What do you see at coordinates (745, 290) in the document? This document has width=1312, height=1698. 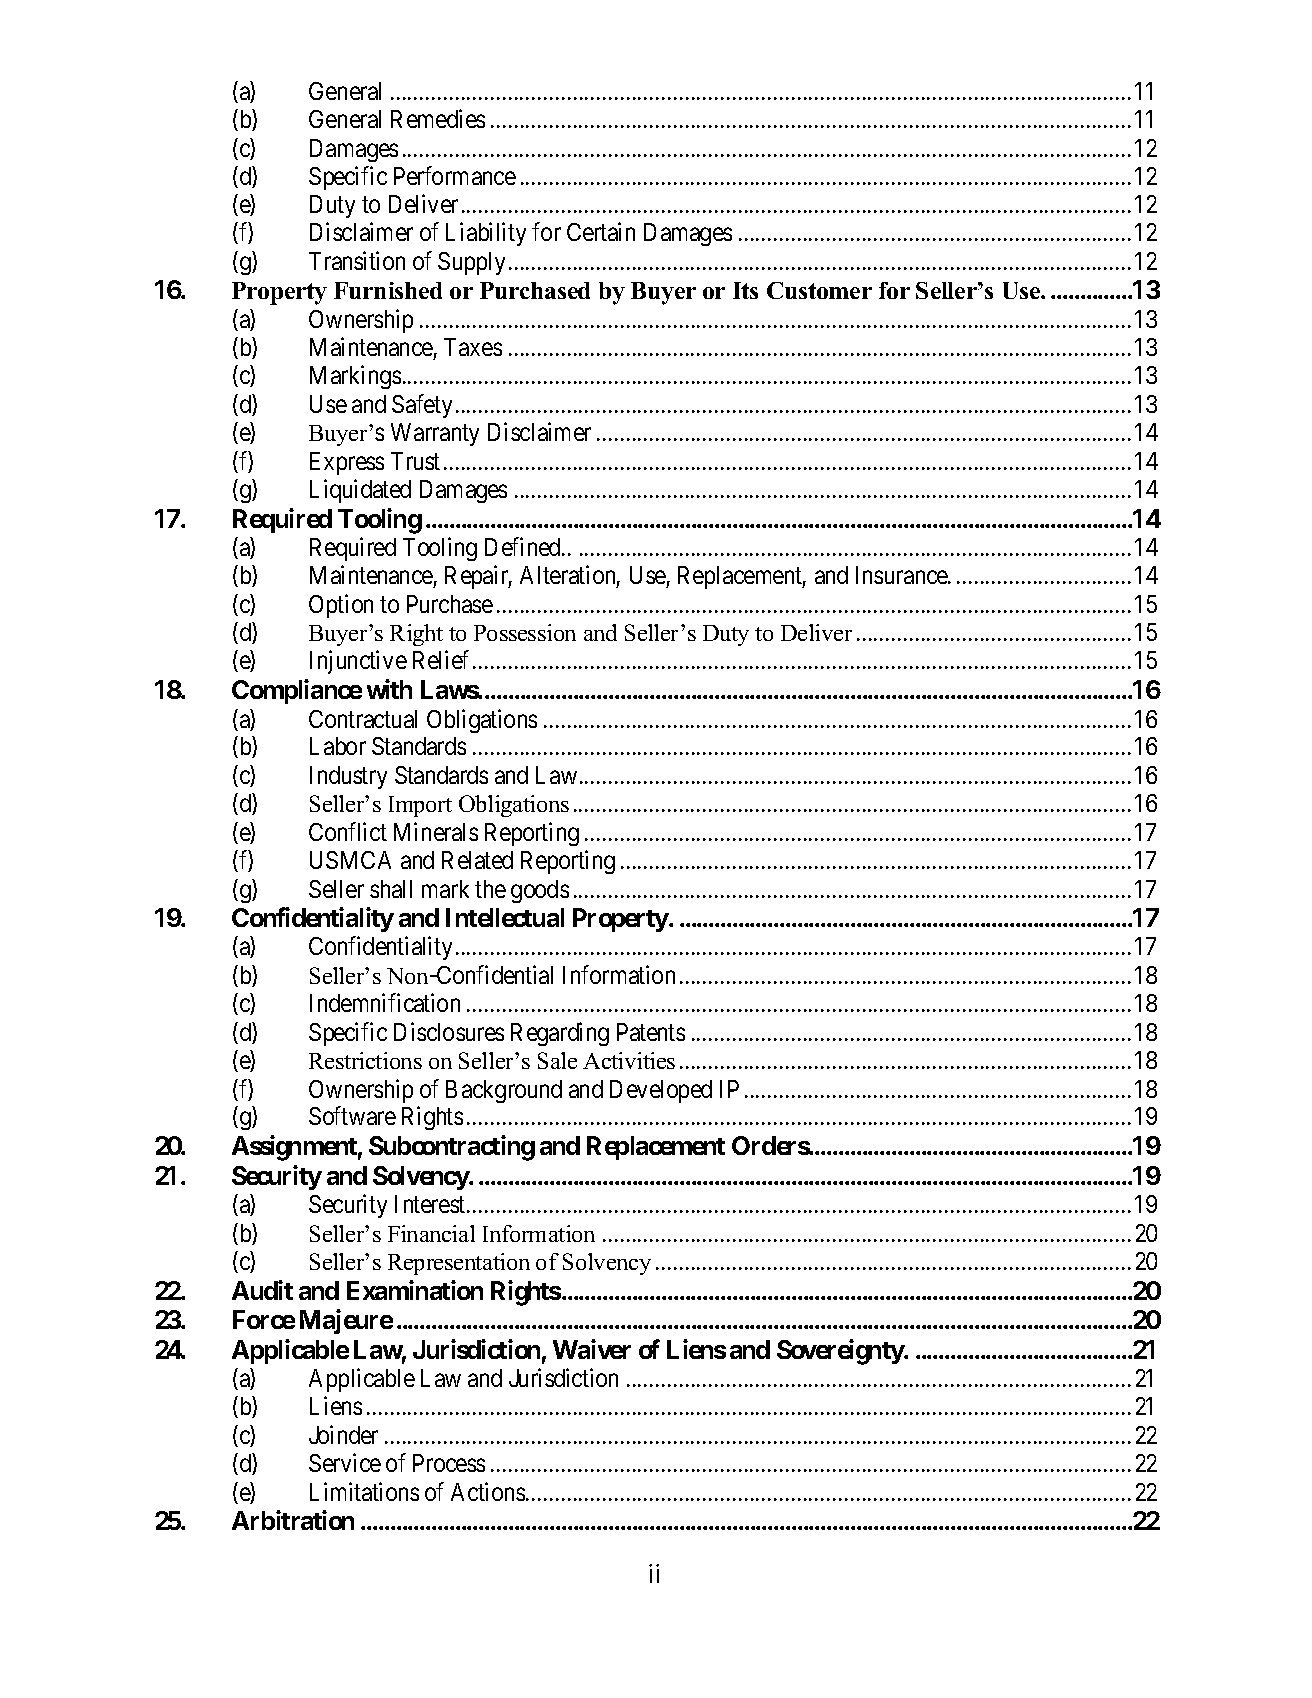 I see `Its` at bounding box center [745, 290].
